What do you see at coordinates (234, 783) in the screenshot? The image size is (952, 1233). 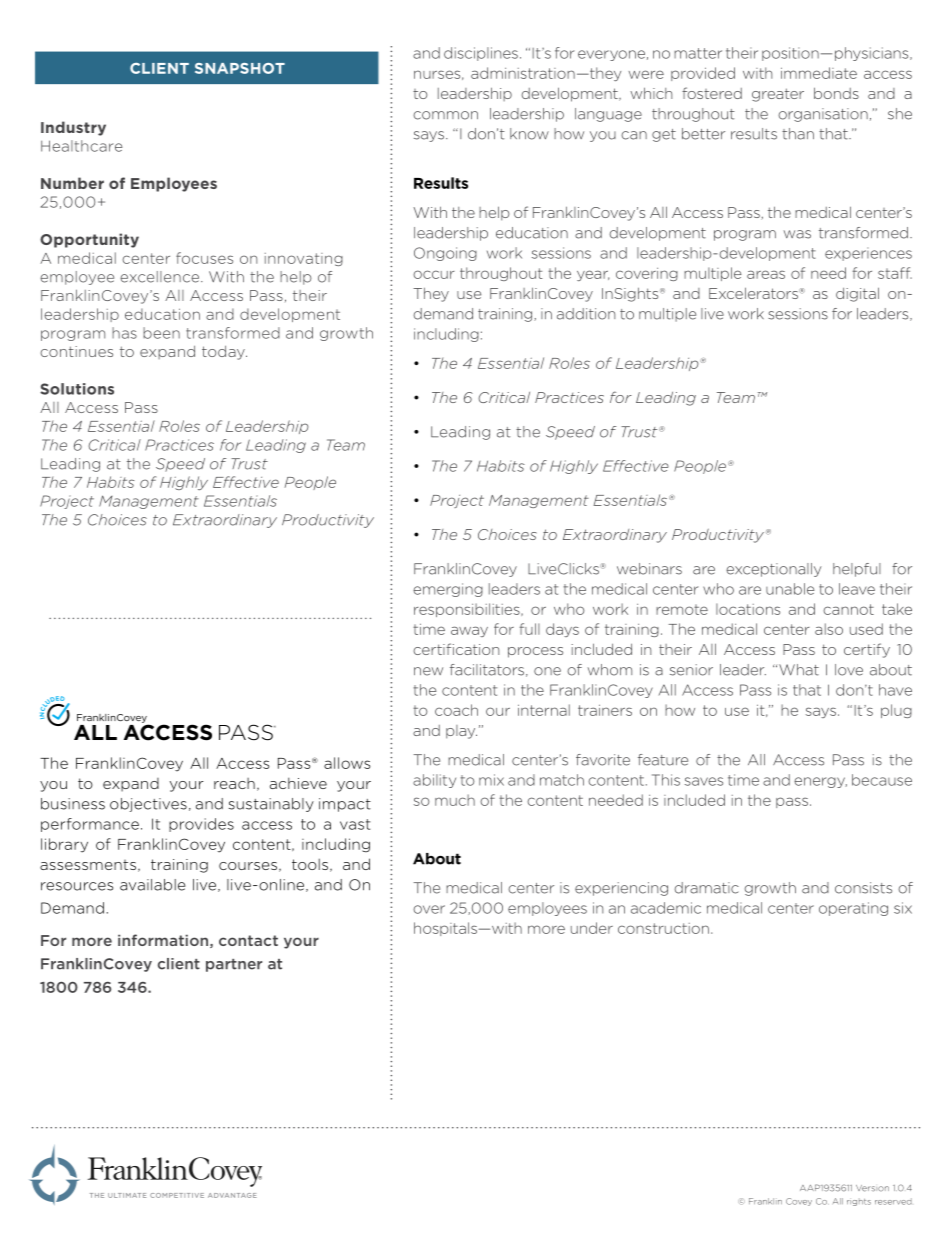 I see `reach` at bounding box center [234, 783].
